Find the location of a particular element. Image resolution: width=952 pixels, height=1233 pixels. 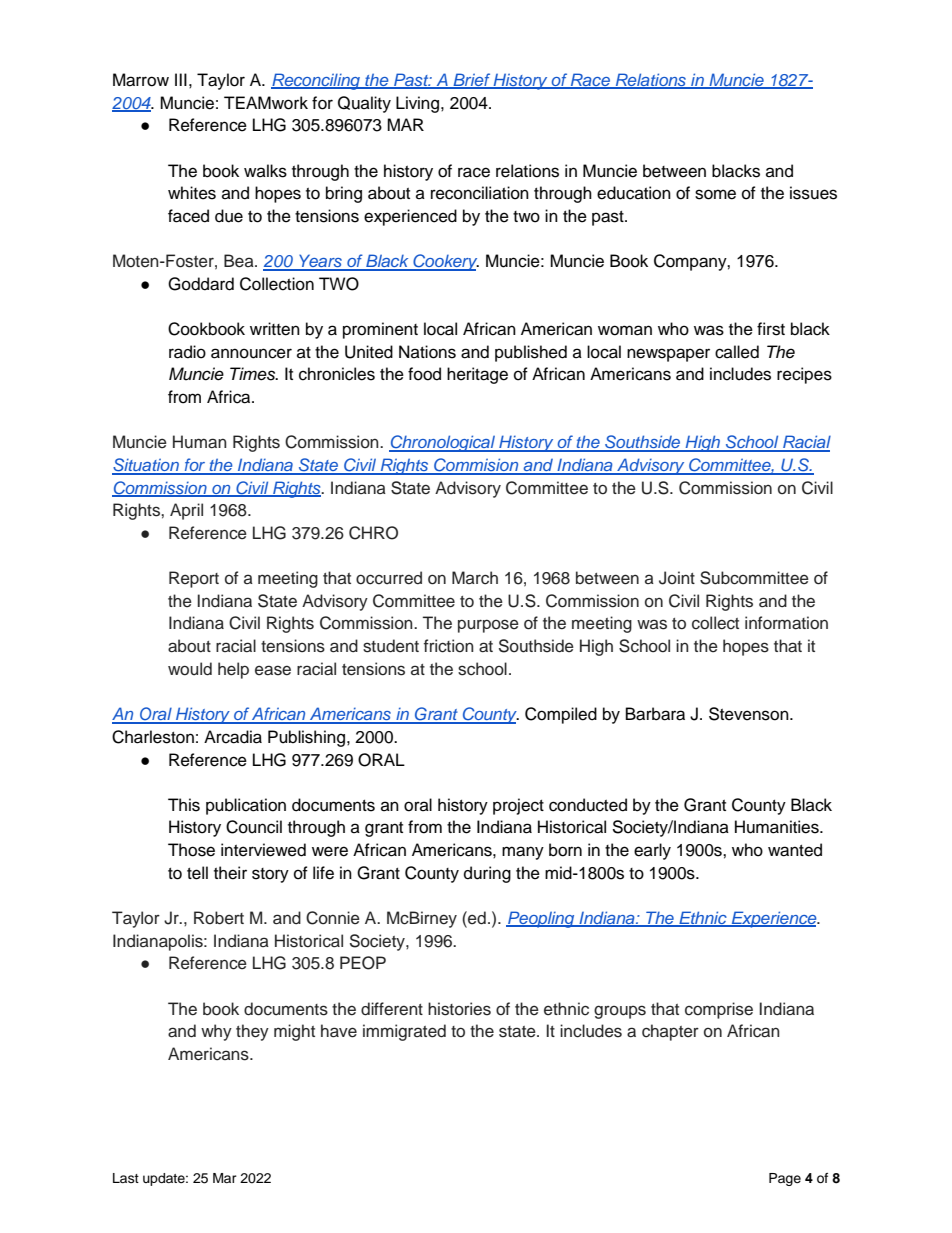

immigrated is located at coordinates (404, 1032).
